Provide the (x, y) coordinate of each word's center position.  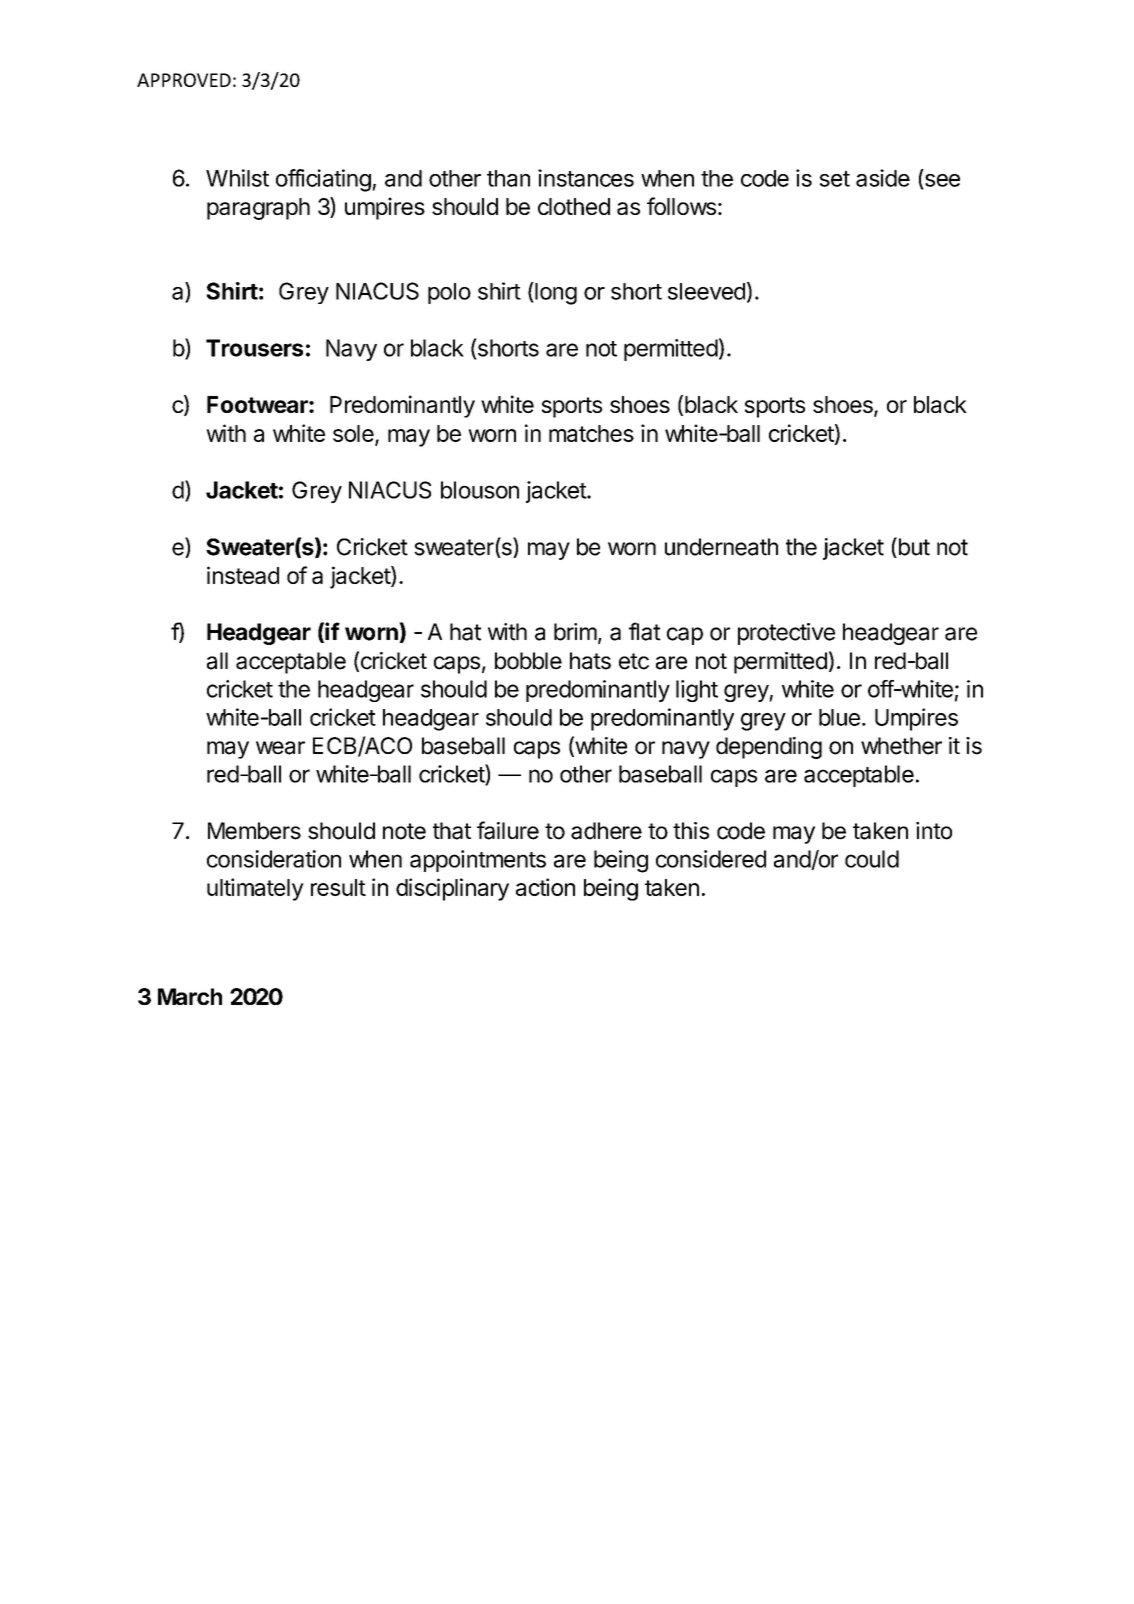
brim (575, 632)
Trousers (254, 348)
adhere (606, 831)
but (913, 547)
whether (901, 746)
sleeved (706, 291)
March (190, 996)
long (555, 293)
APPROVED (184, 80)
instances (586, 178)
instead (243, 575)
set (835, 179)
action (545, 887)
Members (254, 831)
